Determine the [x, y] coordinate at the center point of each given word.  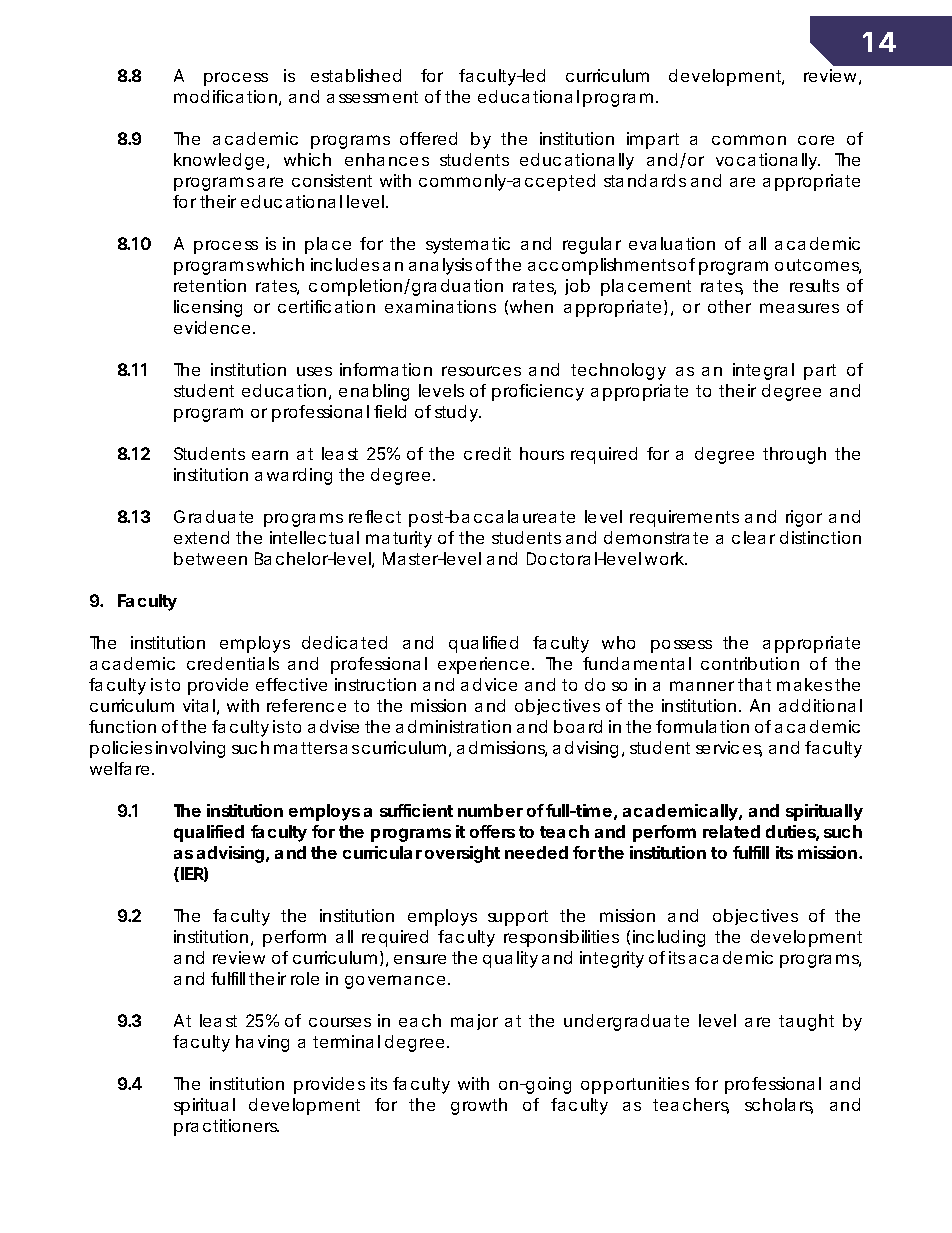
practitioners [226, 1127]
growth [479, 1106]
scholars [779, 1106]
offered [428, 138]
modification [225, 96]
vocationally [768, 161]
